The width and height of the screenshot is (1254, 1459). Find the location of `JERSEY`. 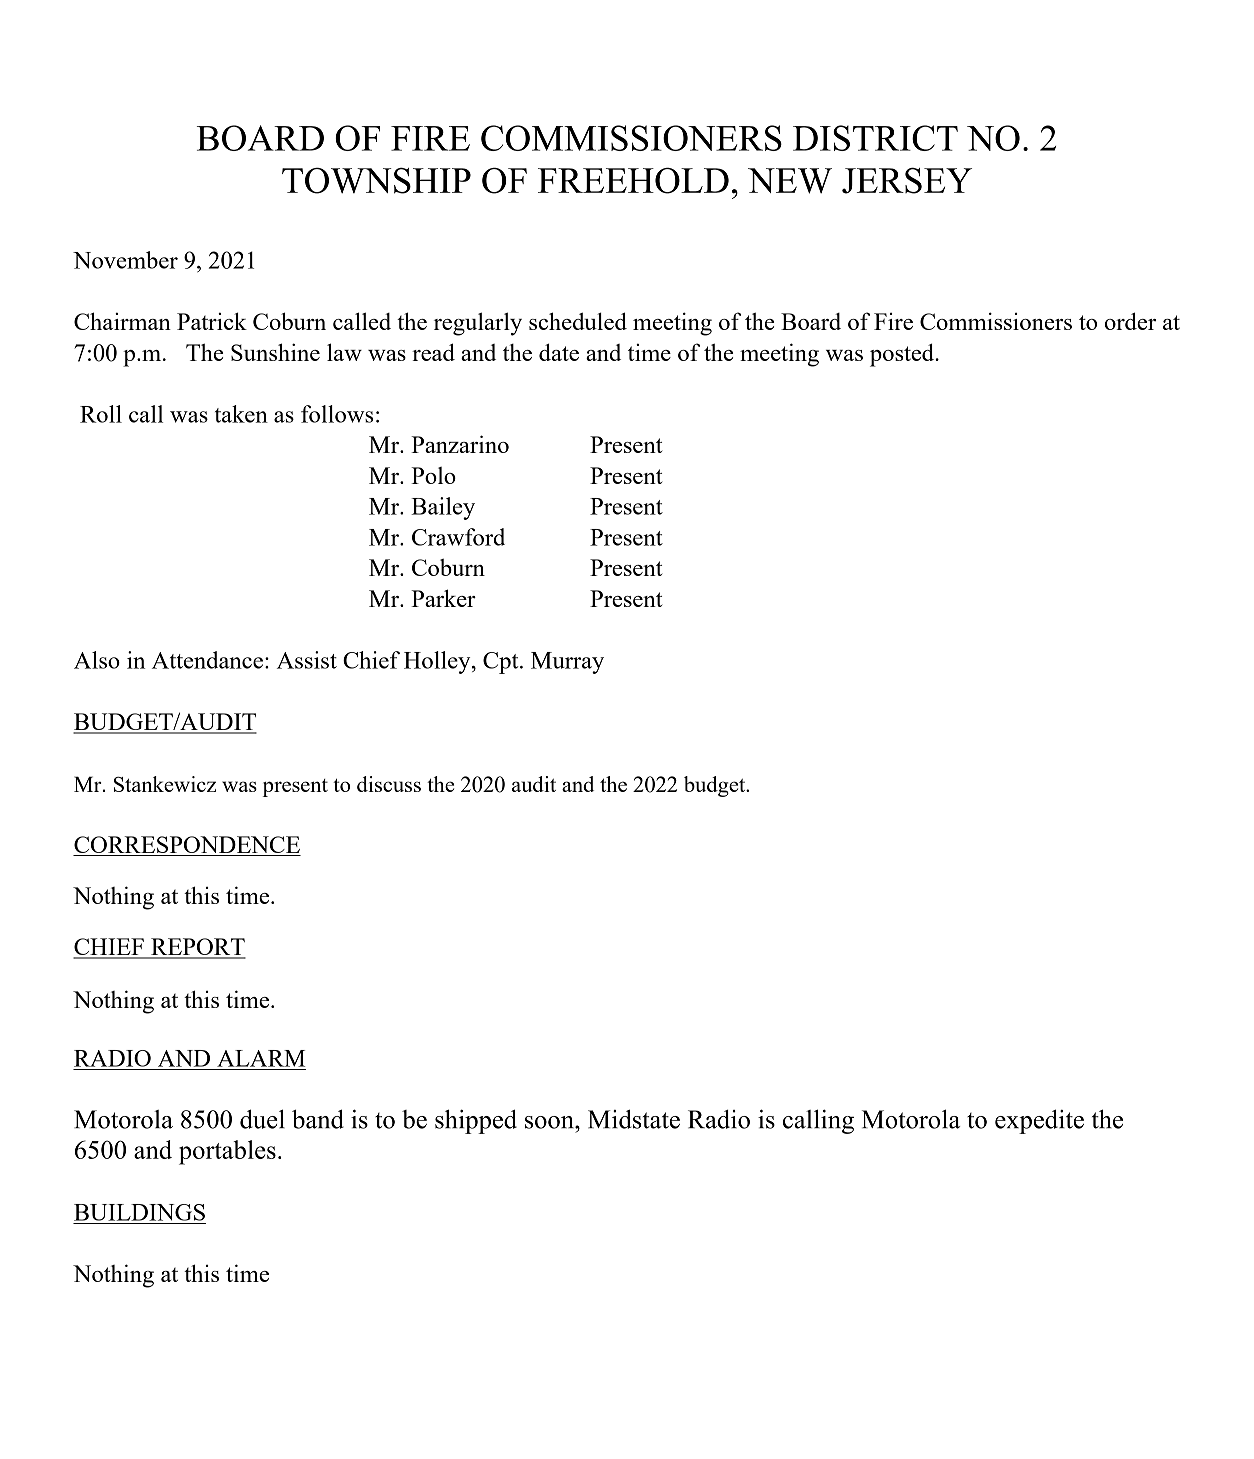

JERSEY is located at coordinates (907, 180).
